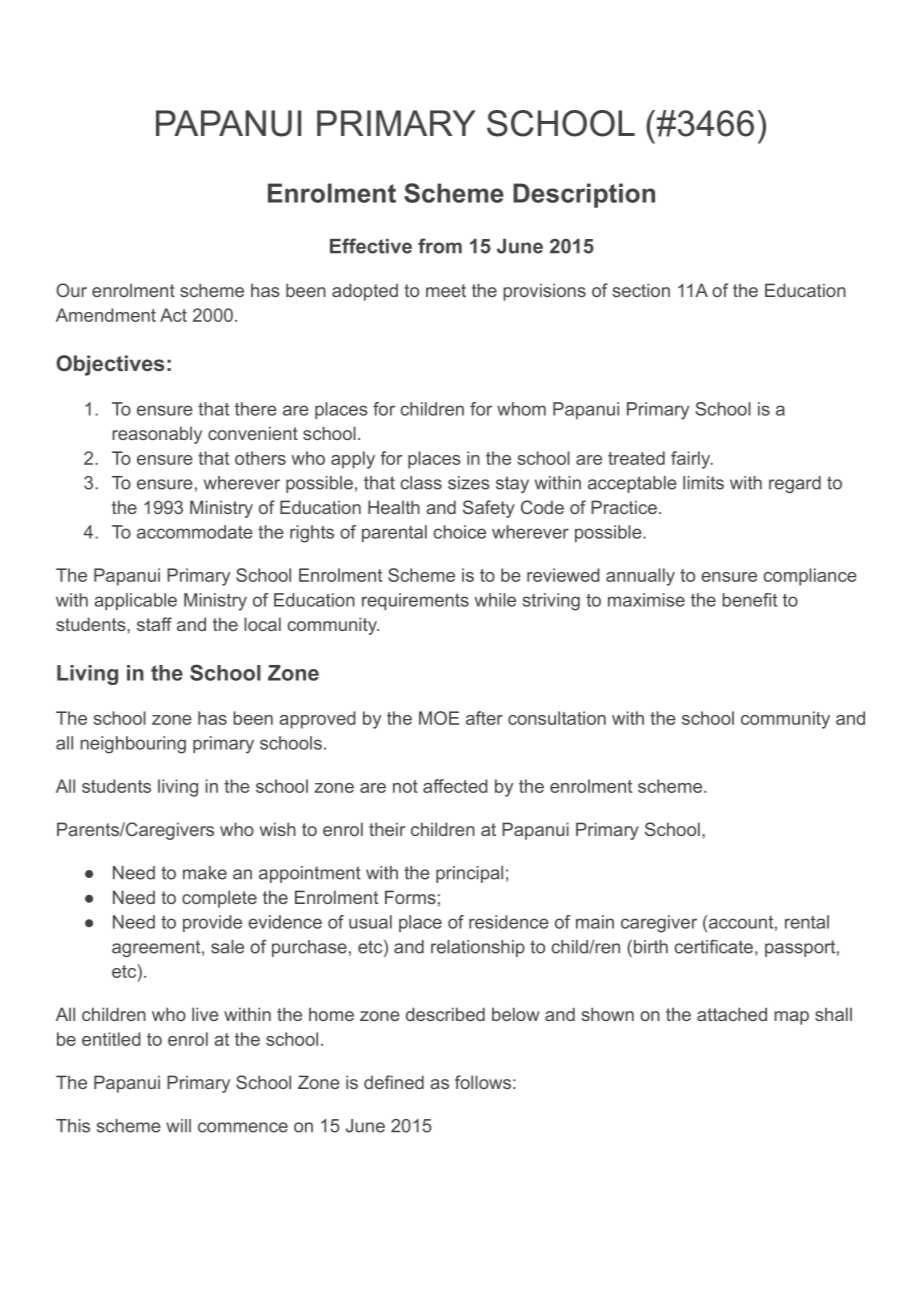  Describe the element at coordinates (749, 600) in the page. I see `benefit` at that location.
